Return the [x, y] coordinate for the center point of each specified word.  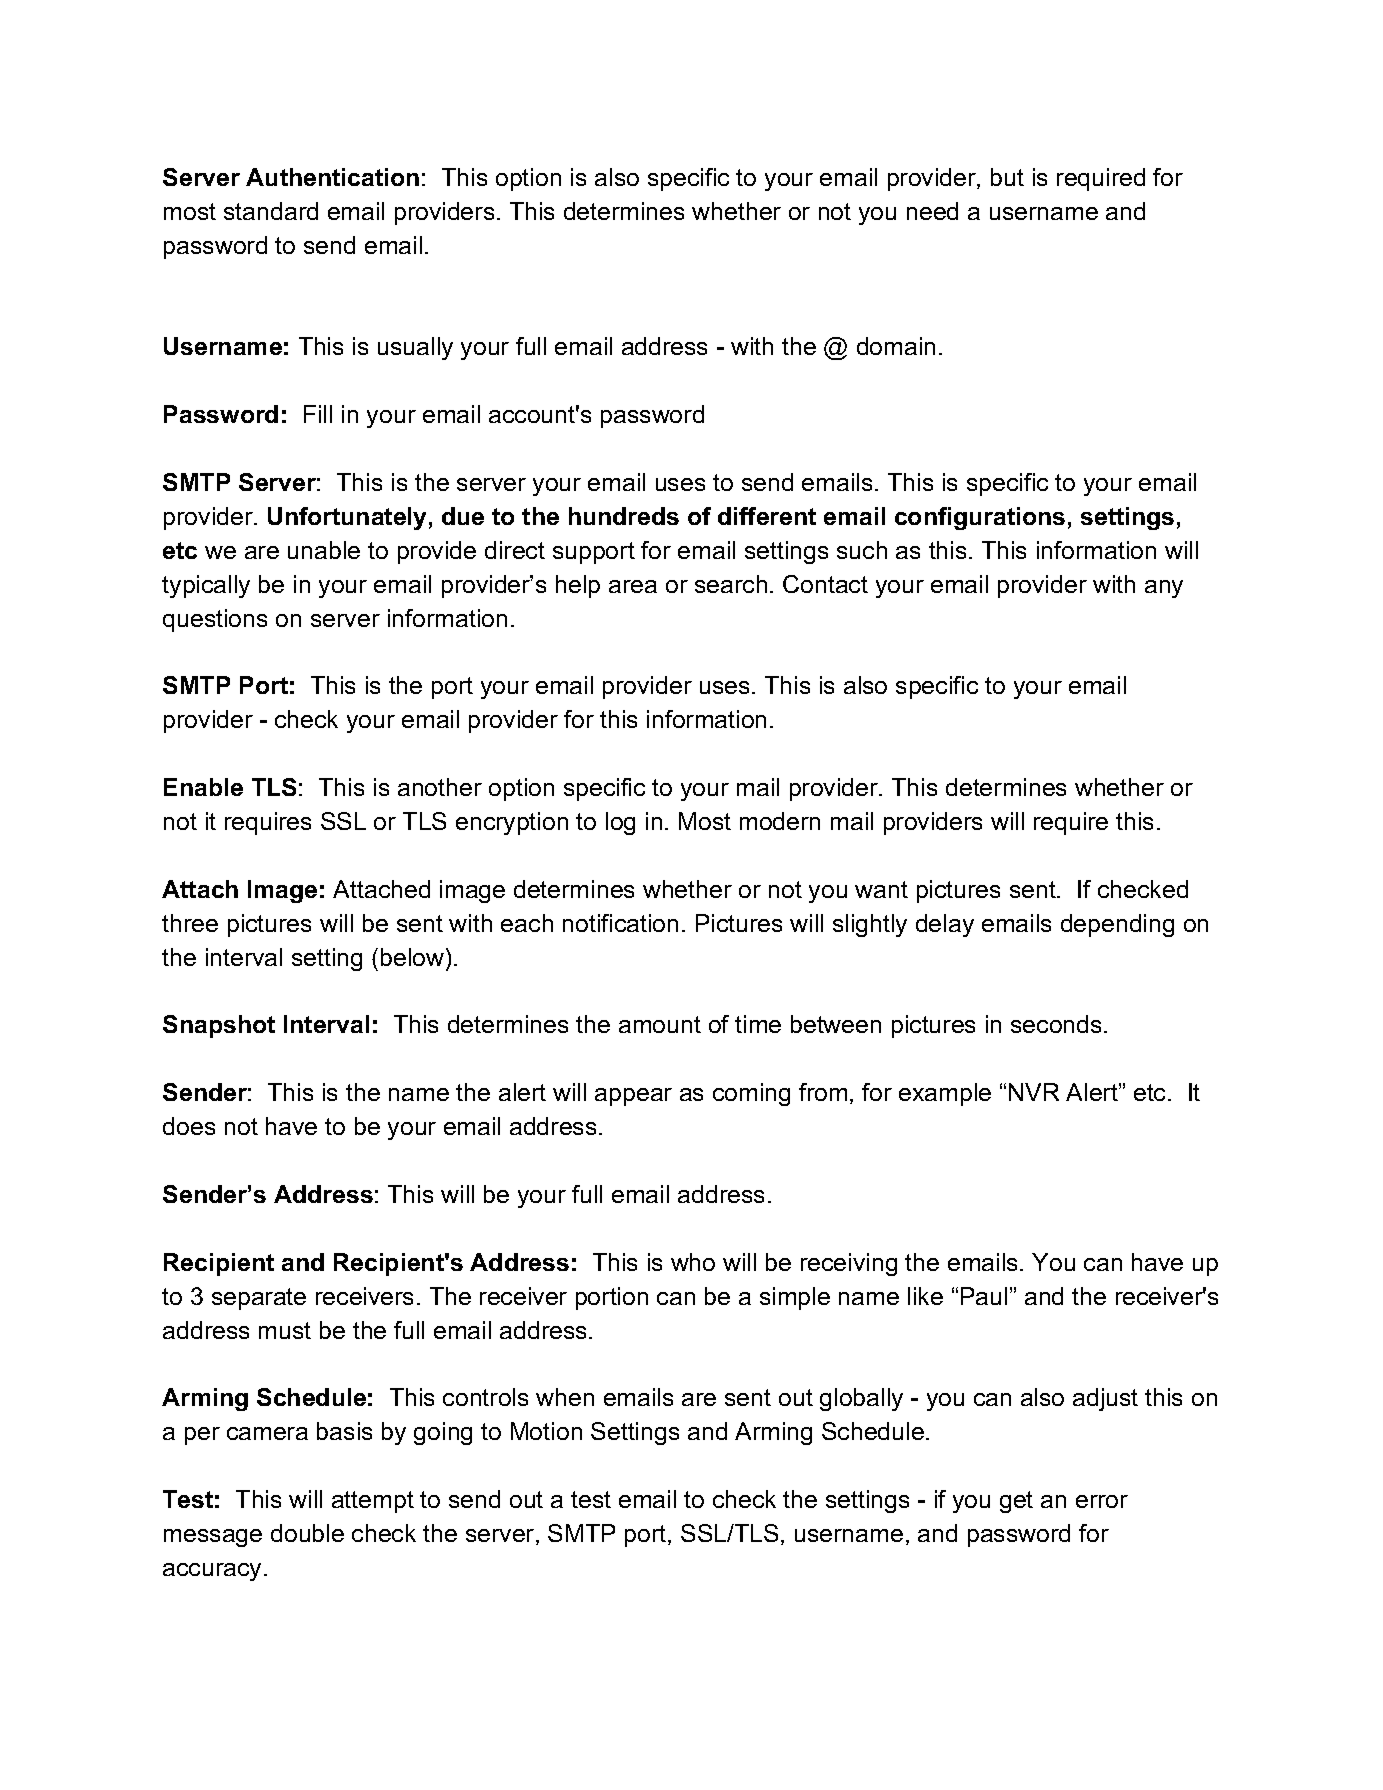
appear [633, 1097]
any [1164, 589]
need [932, 211]
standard [271, 211]
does [189, 1126]
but [1007, 177]
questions [215, 620]
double [307, 1533]
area [633, 586]
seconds [1056, 1024]
